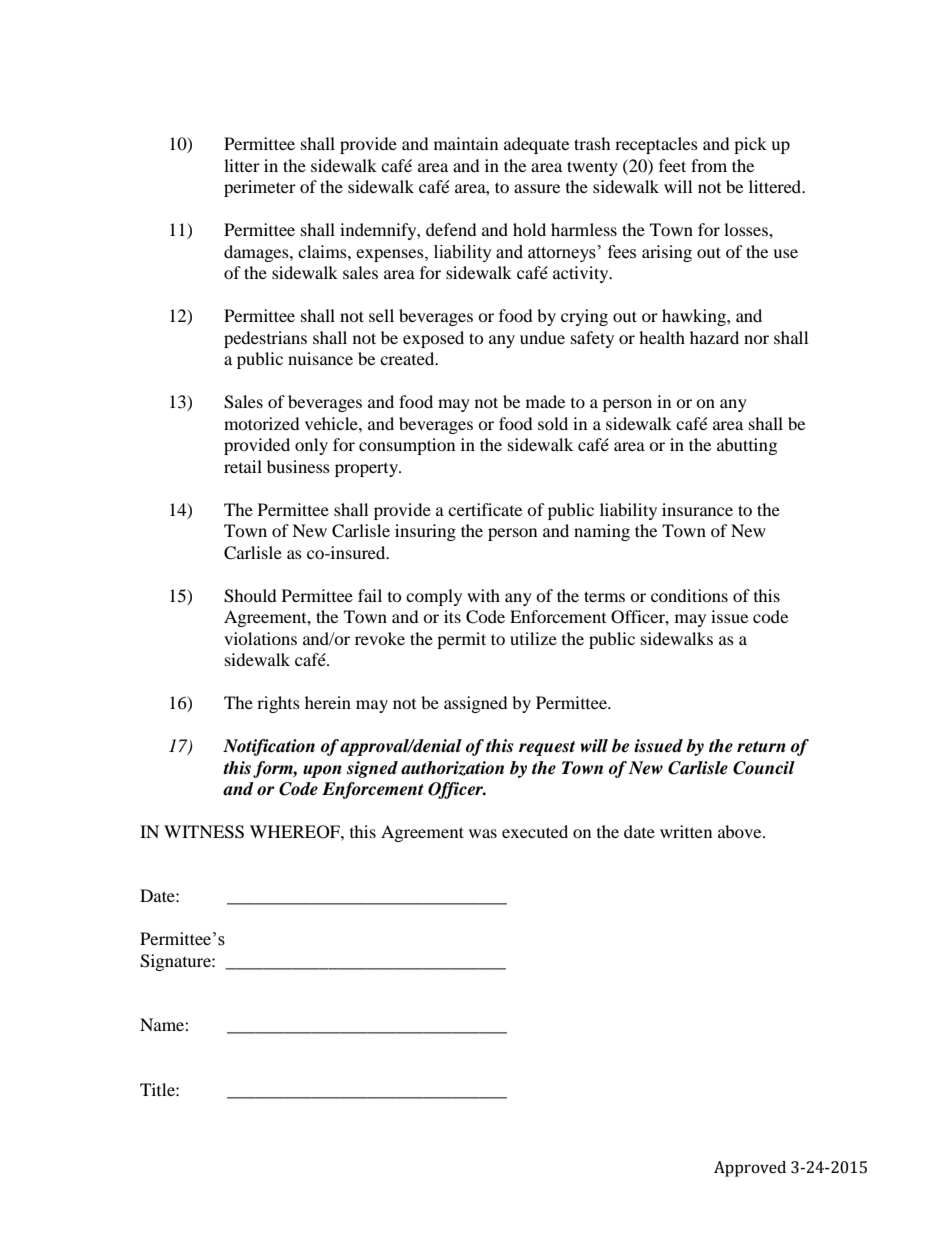  I want to click on conditions, so click(689, 595).
